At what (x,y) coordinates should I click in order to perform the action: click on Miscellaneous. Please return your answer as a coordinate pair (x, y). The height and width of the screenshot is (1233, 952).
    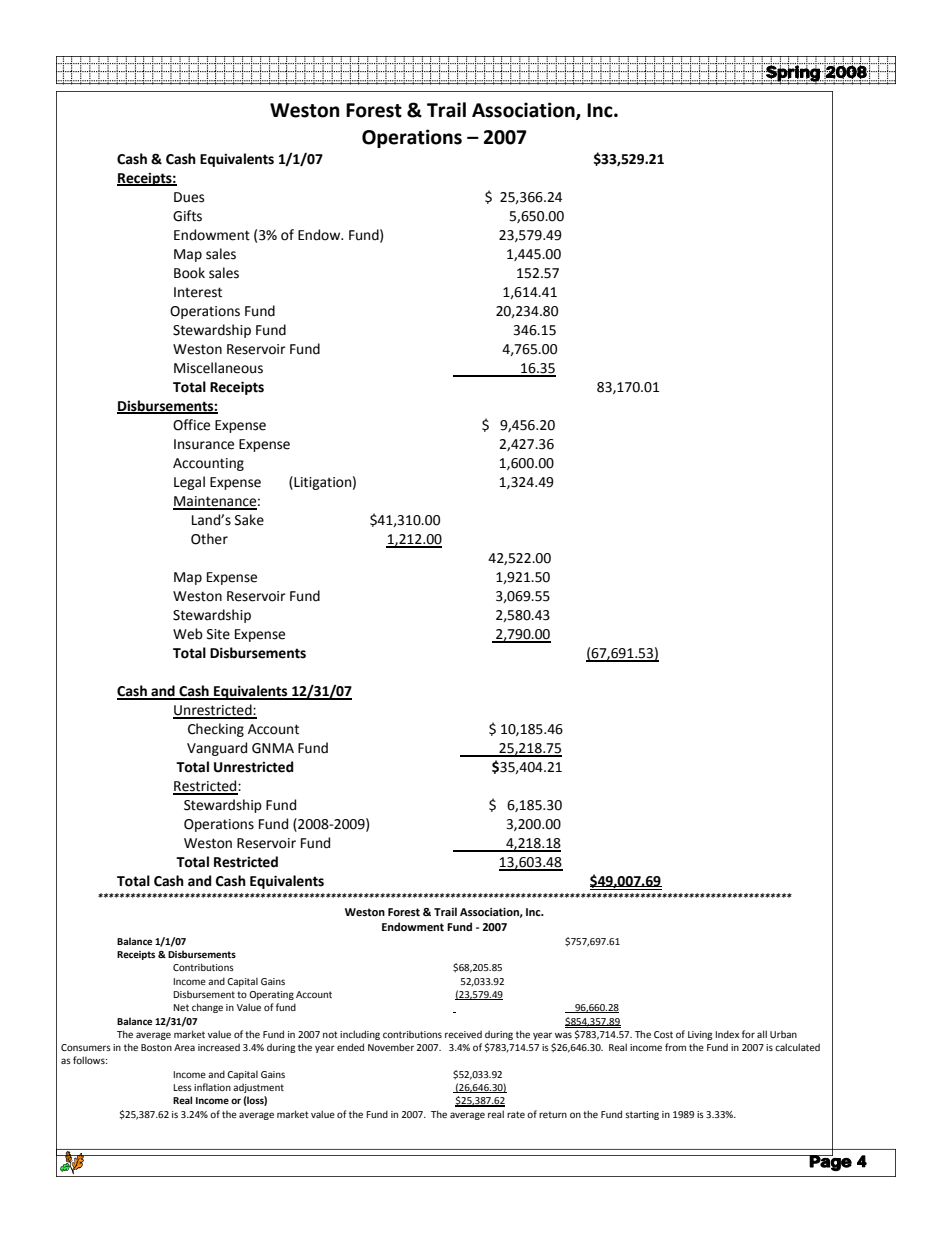
    Looking at the image, I should click on (218, 368).
